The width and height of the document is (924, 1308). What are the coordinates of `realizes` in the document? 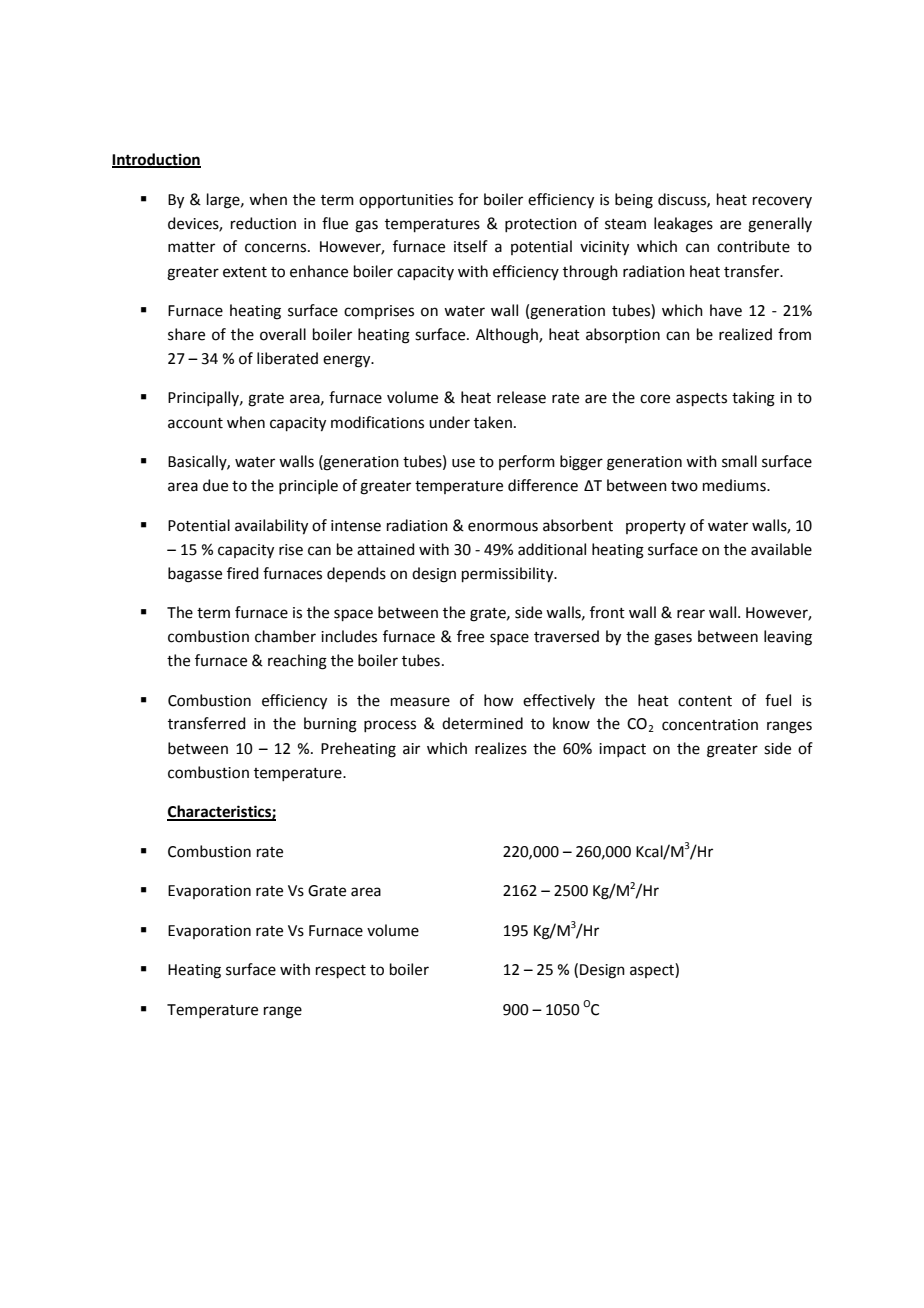 It's located at (501, 748).
